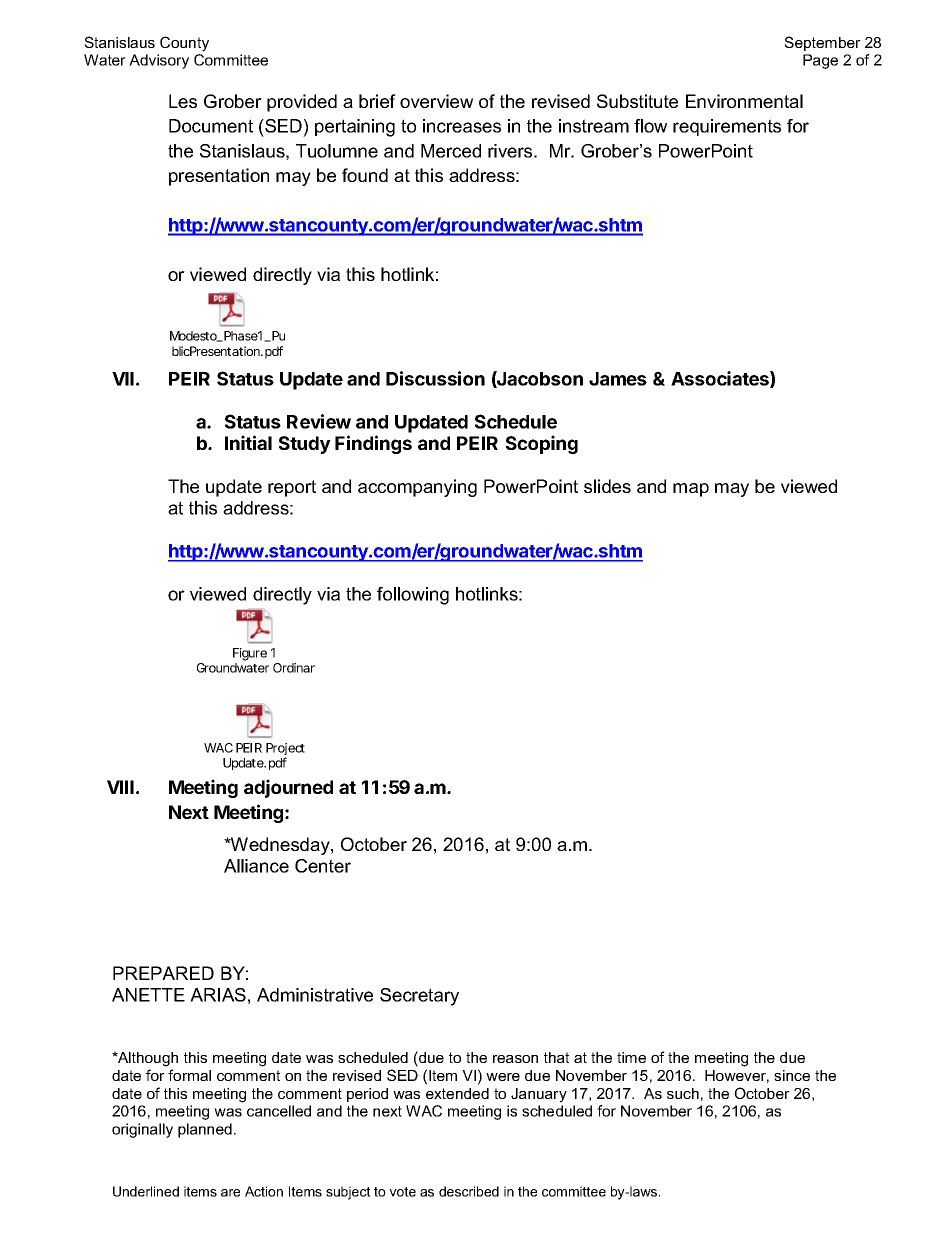 This document has height=1233, width=952. What do you see at coordinates (436, 101) in the document?
I see `overview` at bounding box center [436, 101].
